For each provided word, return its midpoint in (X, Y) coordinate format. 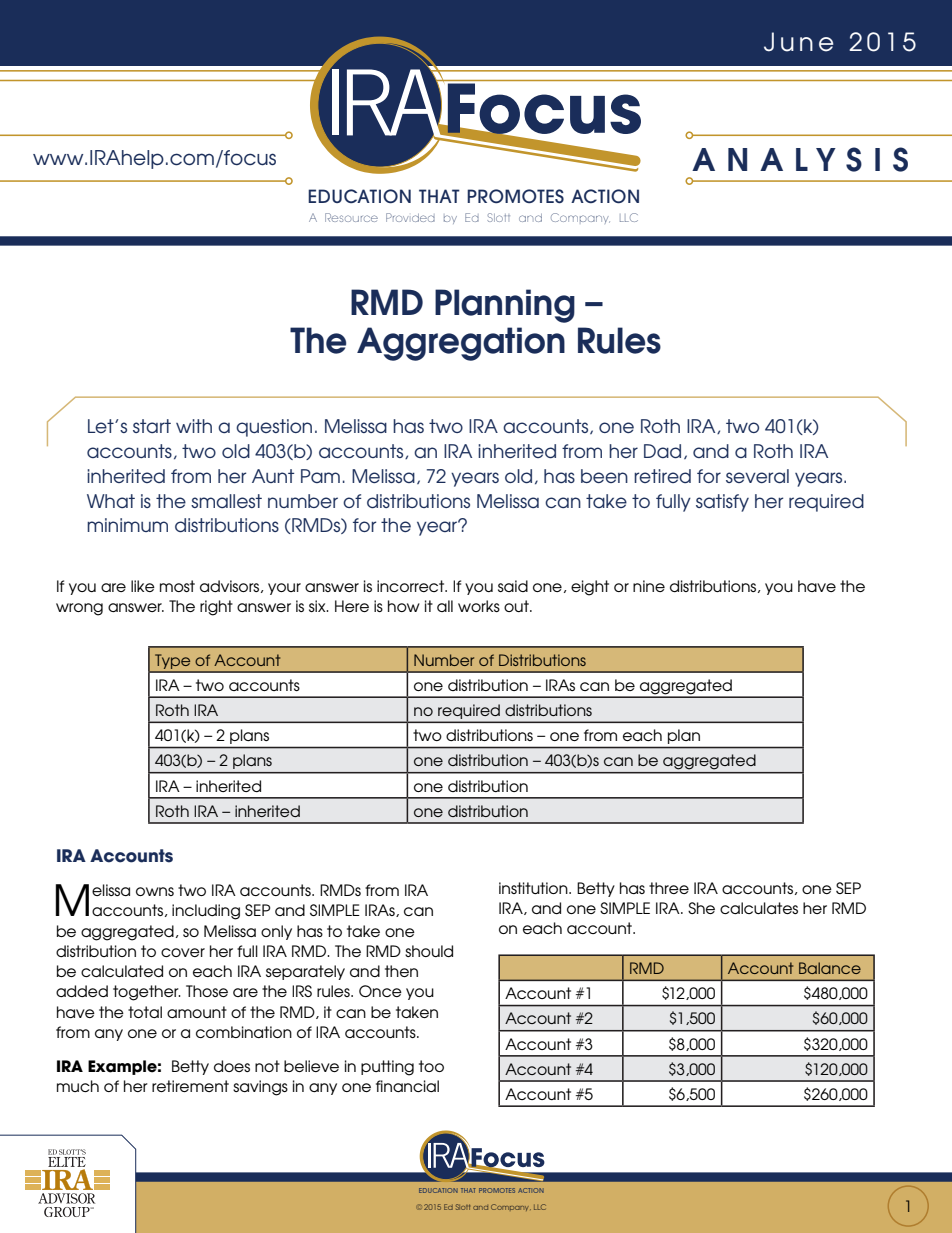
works (479, 606)
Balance (830, 968)
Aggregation (461, 344)
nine (649, 586)
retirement (190, 1086)
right (216, 608)
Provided (410, 217)
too (431, 1066)
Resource (351, 217)
